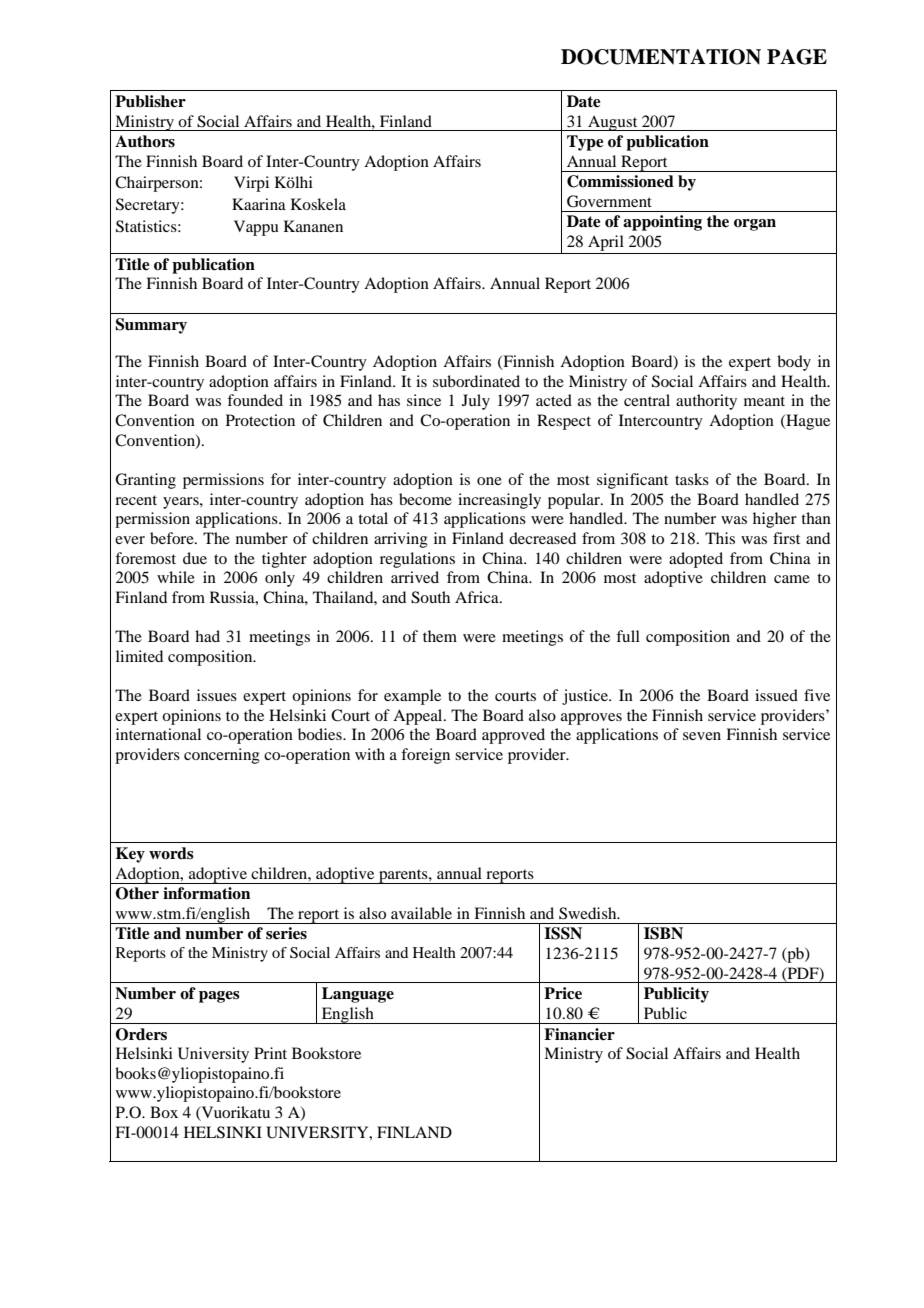 The width and height of the screenshot is (924, 1308). Describe the element at coordinates (164, 1112) in the screenshot. I see `Box` at that location.
